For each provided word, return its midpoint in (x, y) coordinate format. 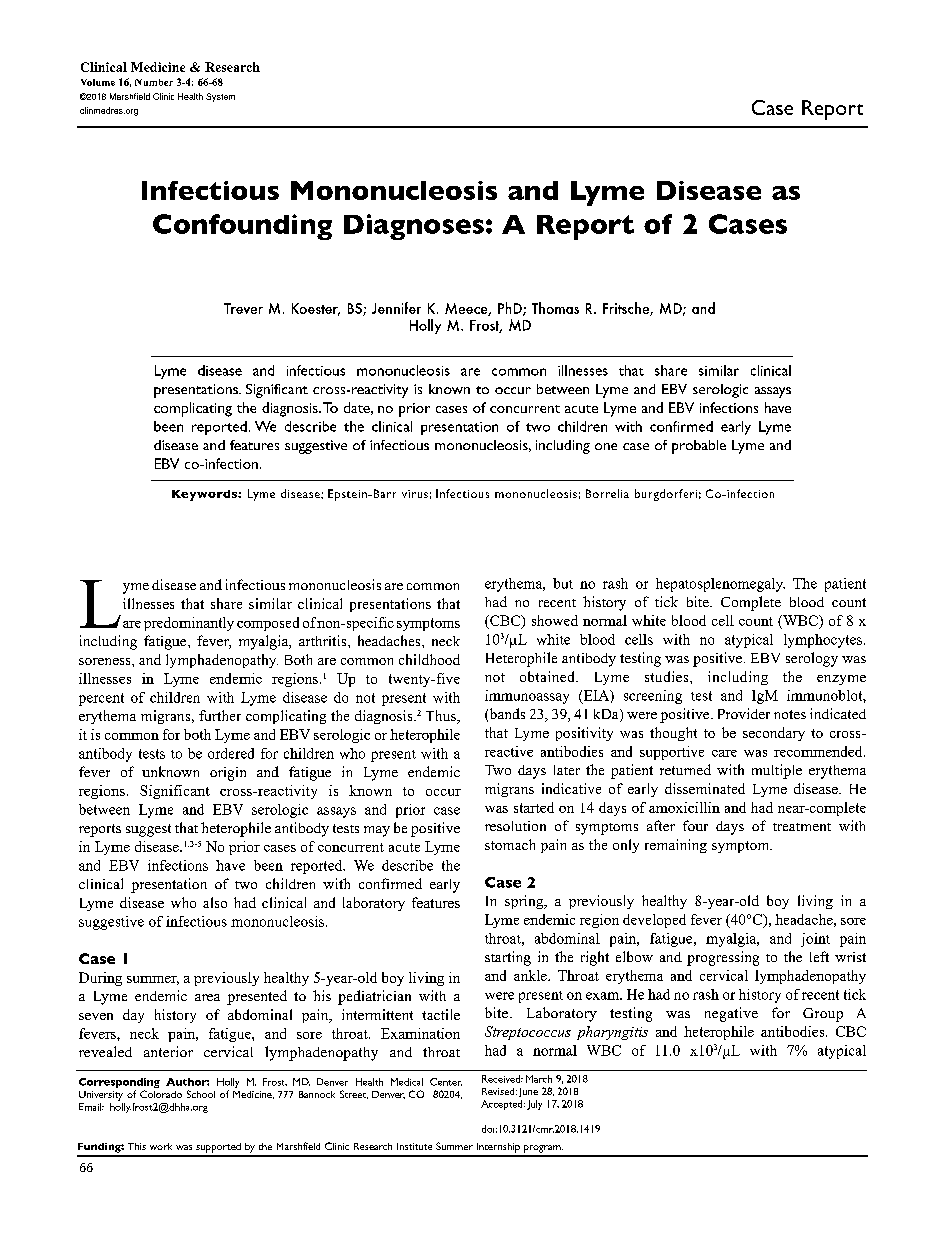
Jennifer (396, 308)
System (220, 97)
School (201, 1094)
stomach (510, 844)
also (215, 902)
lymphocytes (823, 641)
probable (699, 447)
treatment (802, 827)
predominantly (189, 624)
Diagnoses (414, 227)
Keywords (205, 495)
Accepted (503, 1105)
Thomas (555, 308)
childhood (429, 659)
